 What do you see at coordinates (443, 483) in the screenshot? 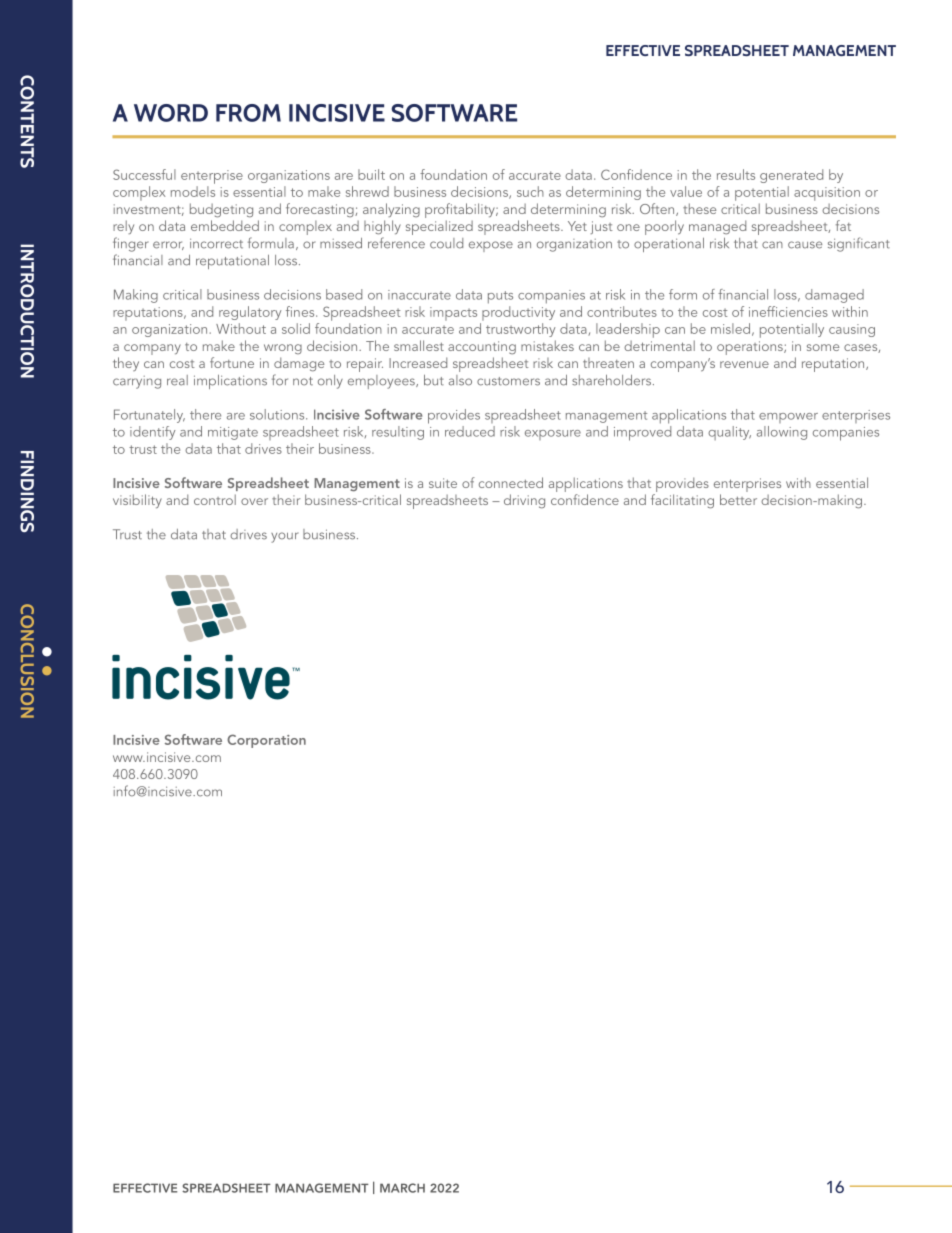
I see `suite` at bounding box center [443, 483].
